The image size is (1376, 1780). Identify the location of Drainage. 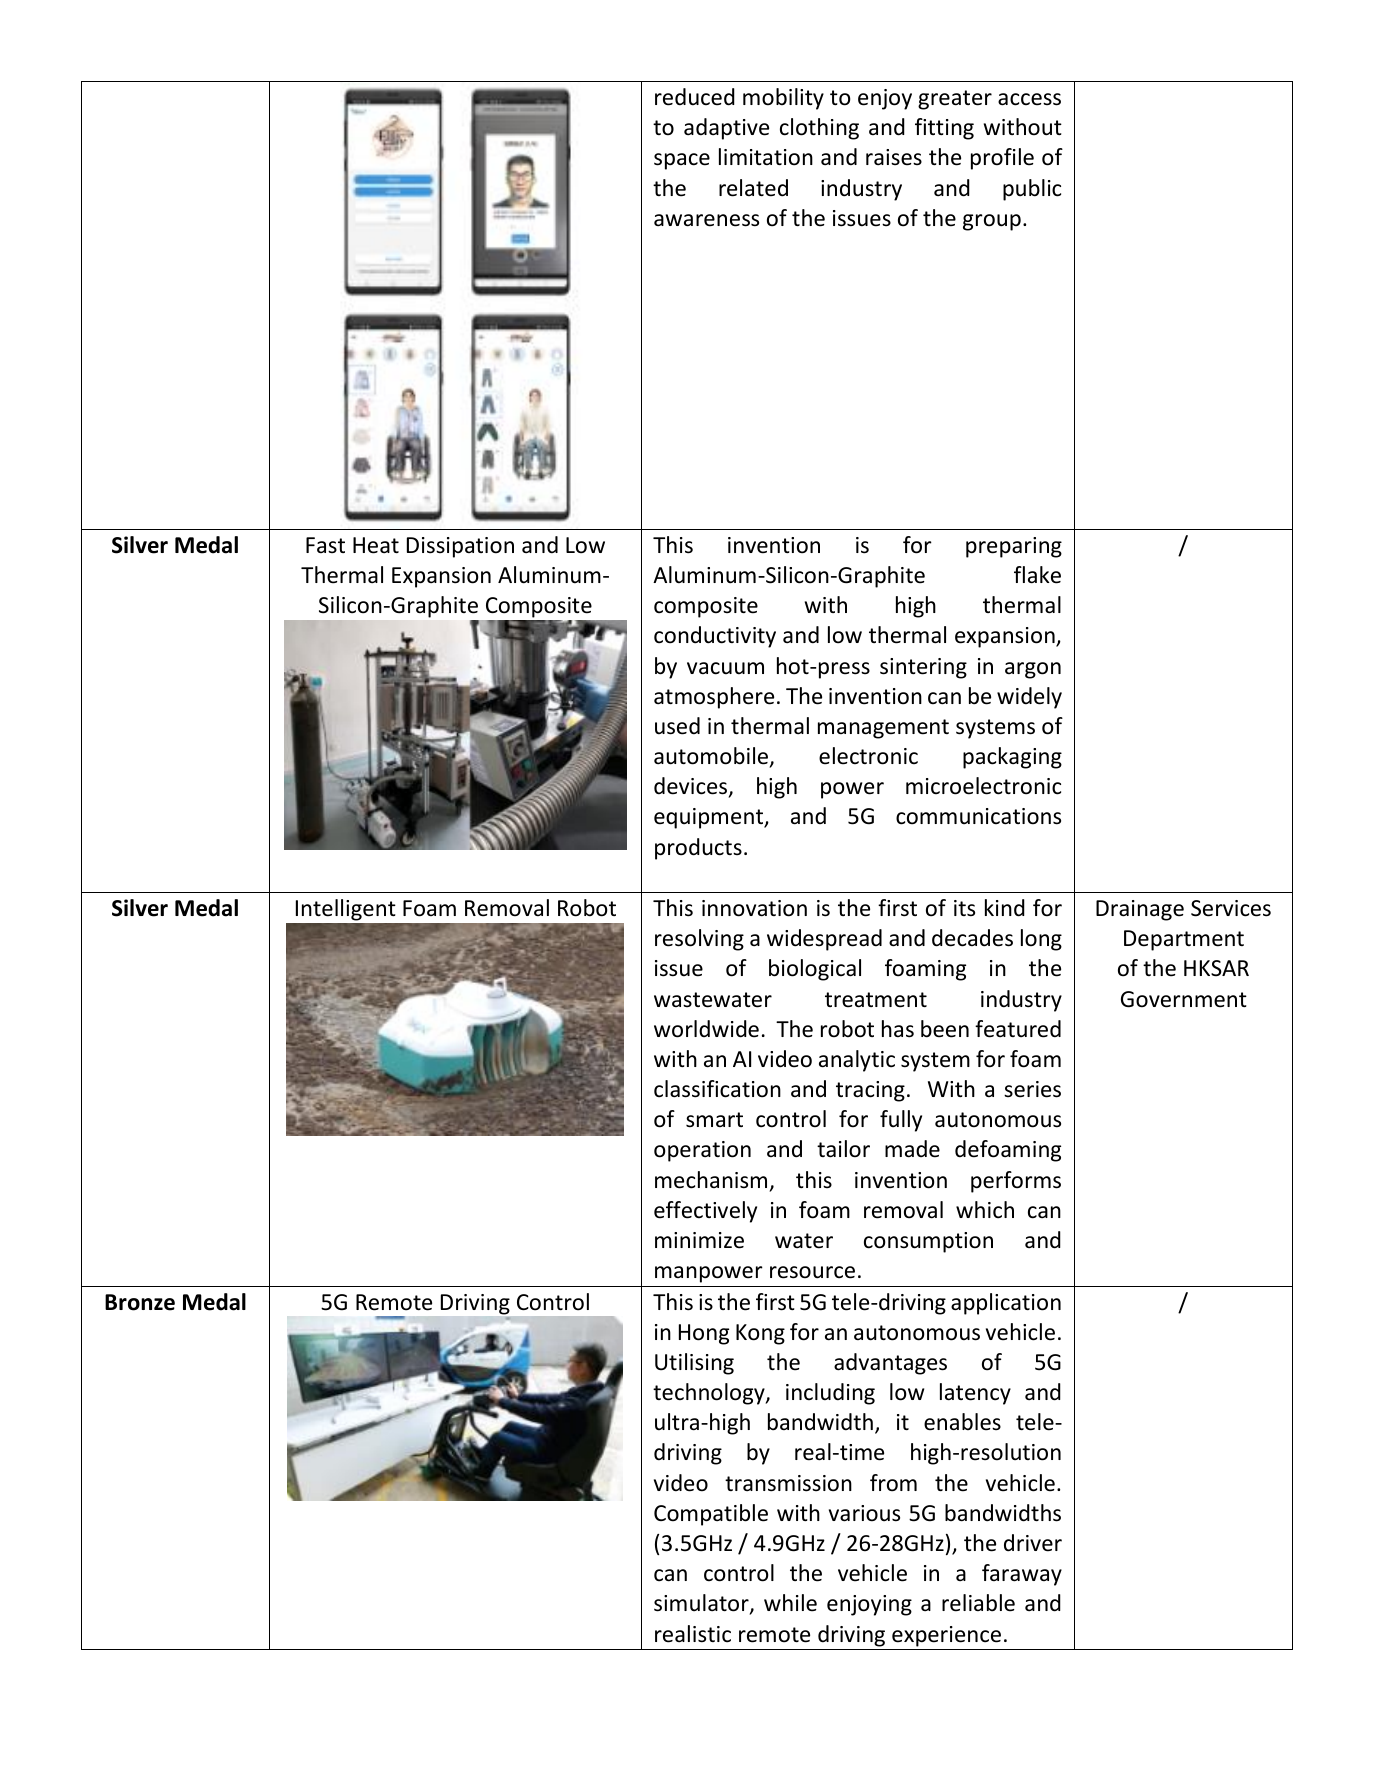
(1140, 910).
